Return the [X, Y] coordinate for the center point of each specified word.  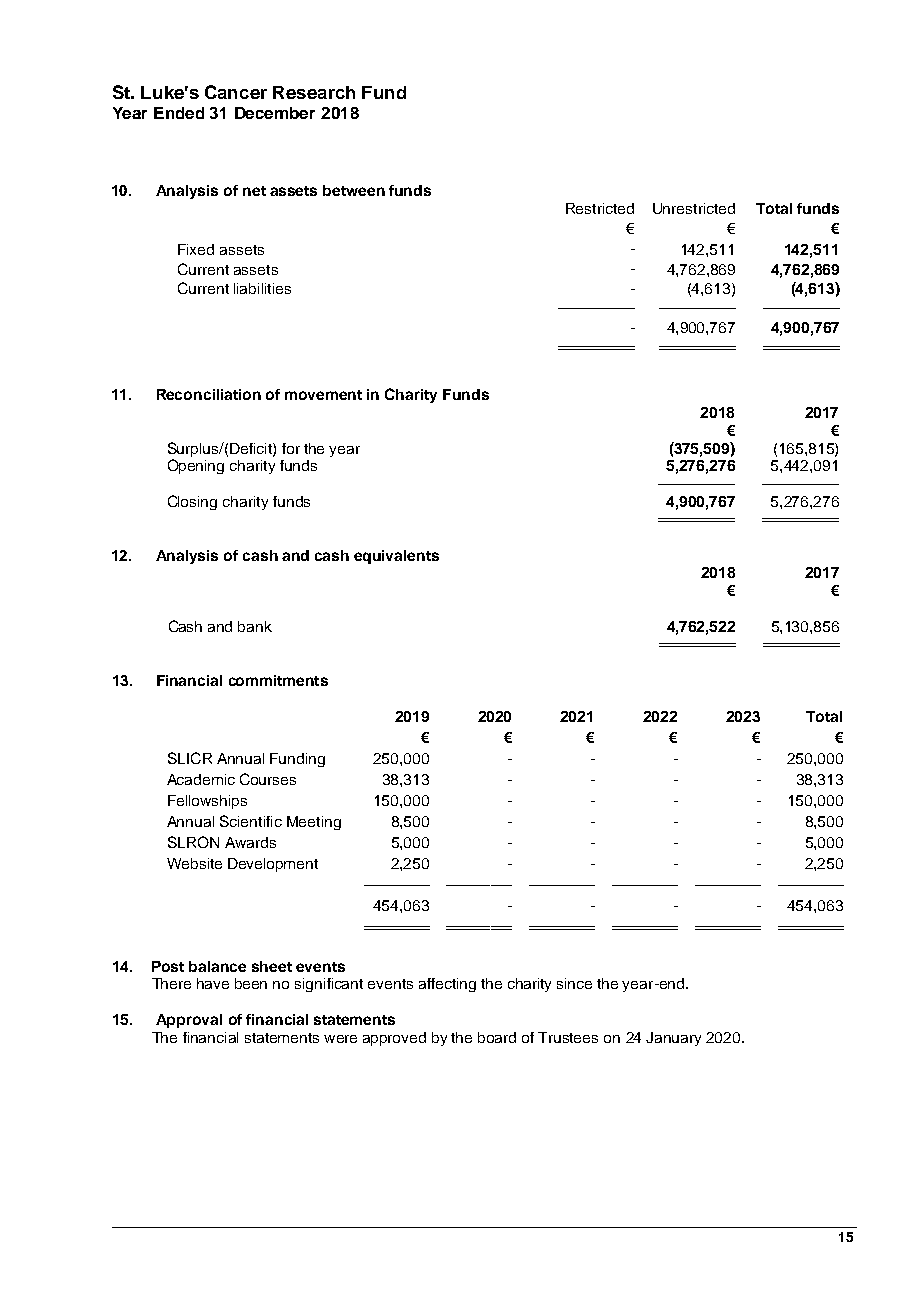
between [354, 190]
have [213, 983]
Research [314, 92]
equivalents [396, 557]
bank [255, 626]
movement [323, 395]
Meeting [314, 823]
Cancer [236, 92]
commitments [278, 680]
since [574, 983]
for [291, 448]
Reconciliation [209, 394]
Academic [201, 779]
